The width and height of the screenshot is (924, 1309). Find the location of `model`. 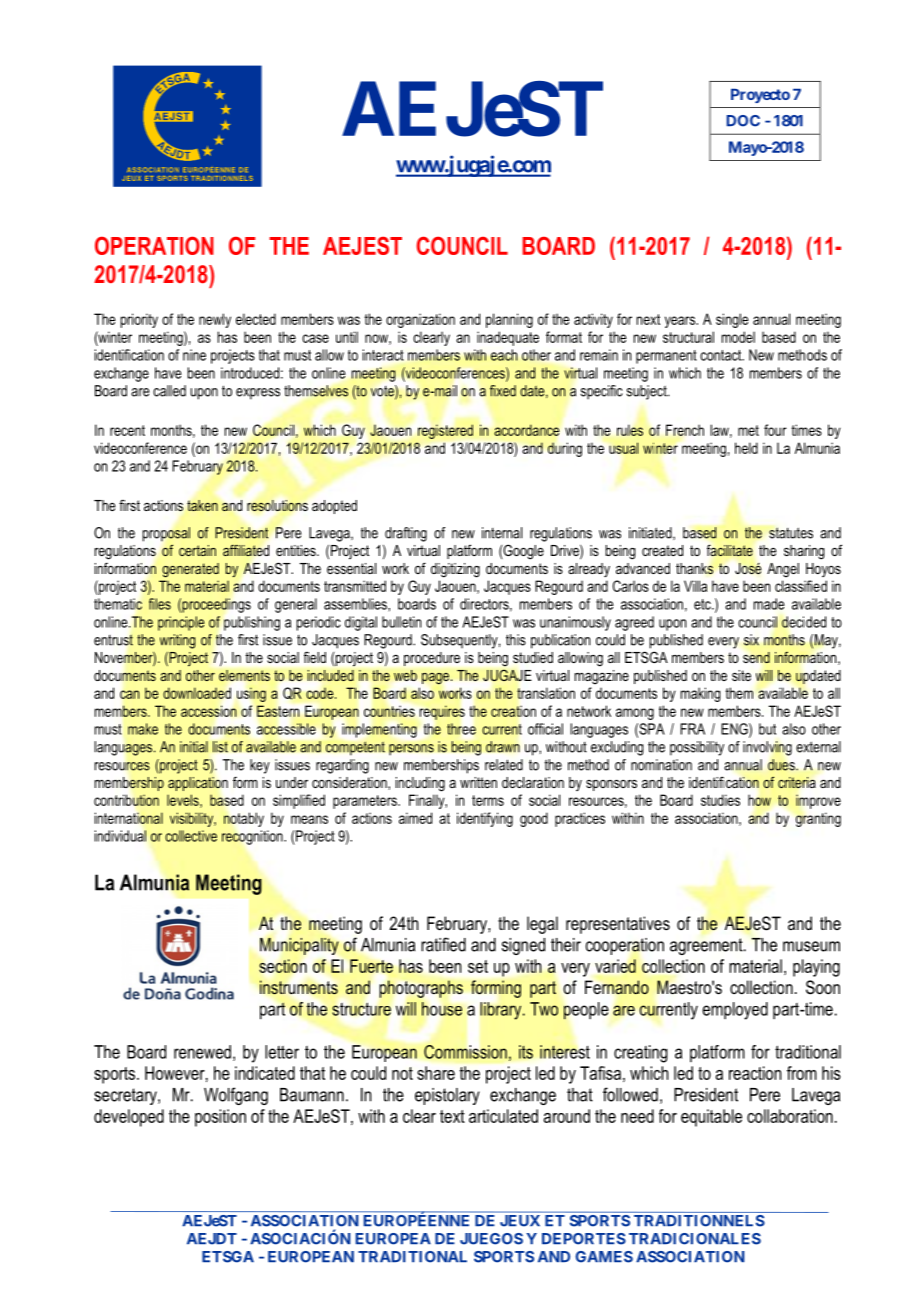

model is located at coordinates (738, 337).
